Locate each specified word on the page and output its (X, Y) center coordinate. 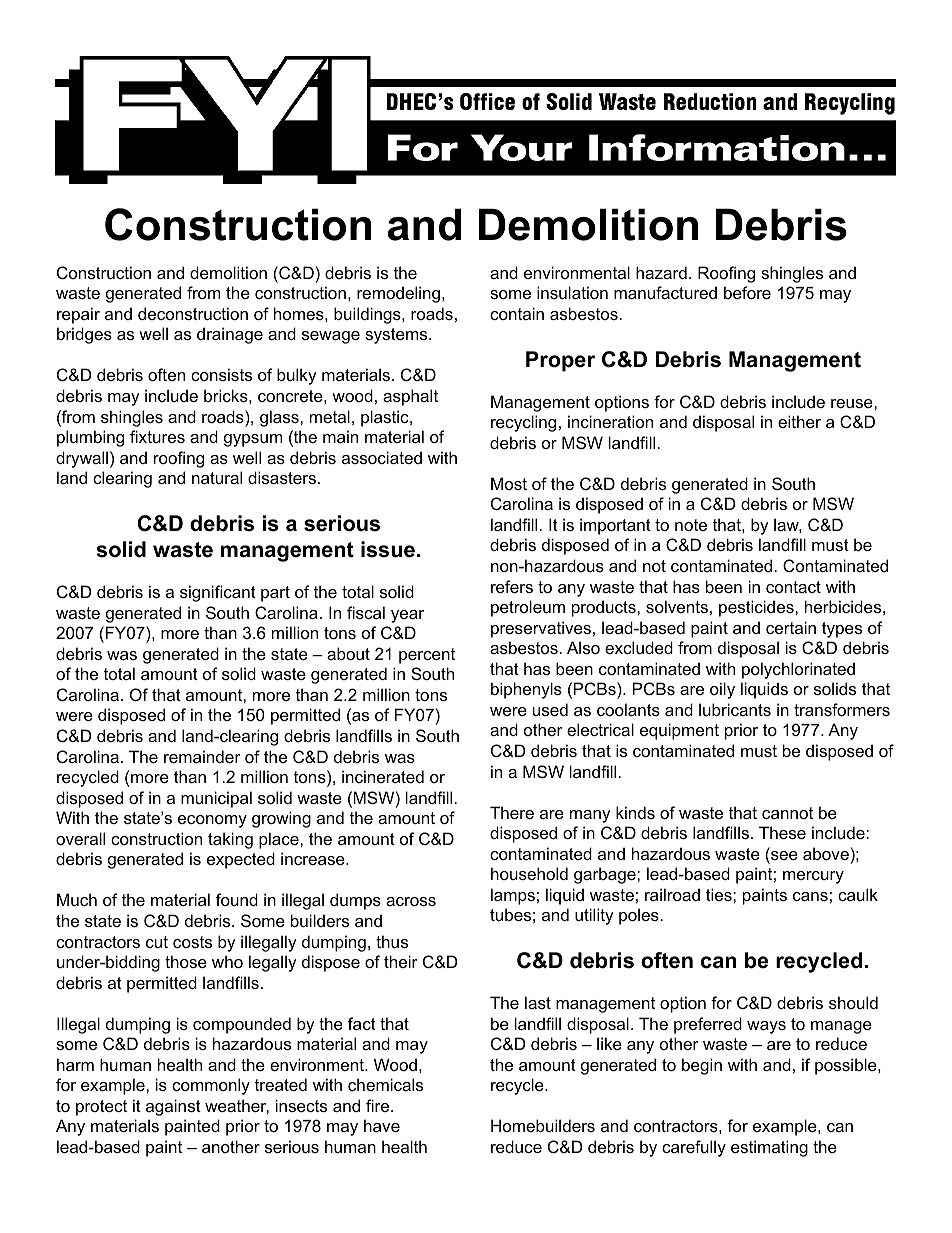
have (382, 1125)
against (173, 1107)
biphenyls (526, 690)
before (747, 292)
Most (509, 483)
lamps (513, 896)
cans (810, 896)
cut (157, 942)
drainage (230, 335)
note (691, 525)
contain (517, 313)
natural (217, 477)
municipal (216, 799)
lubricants (735, 709)
